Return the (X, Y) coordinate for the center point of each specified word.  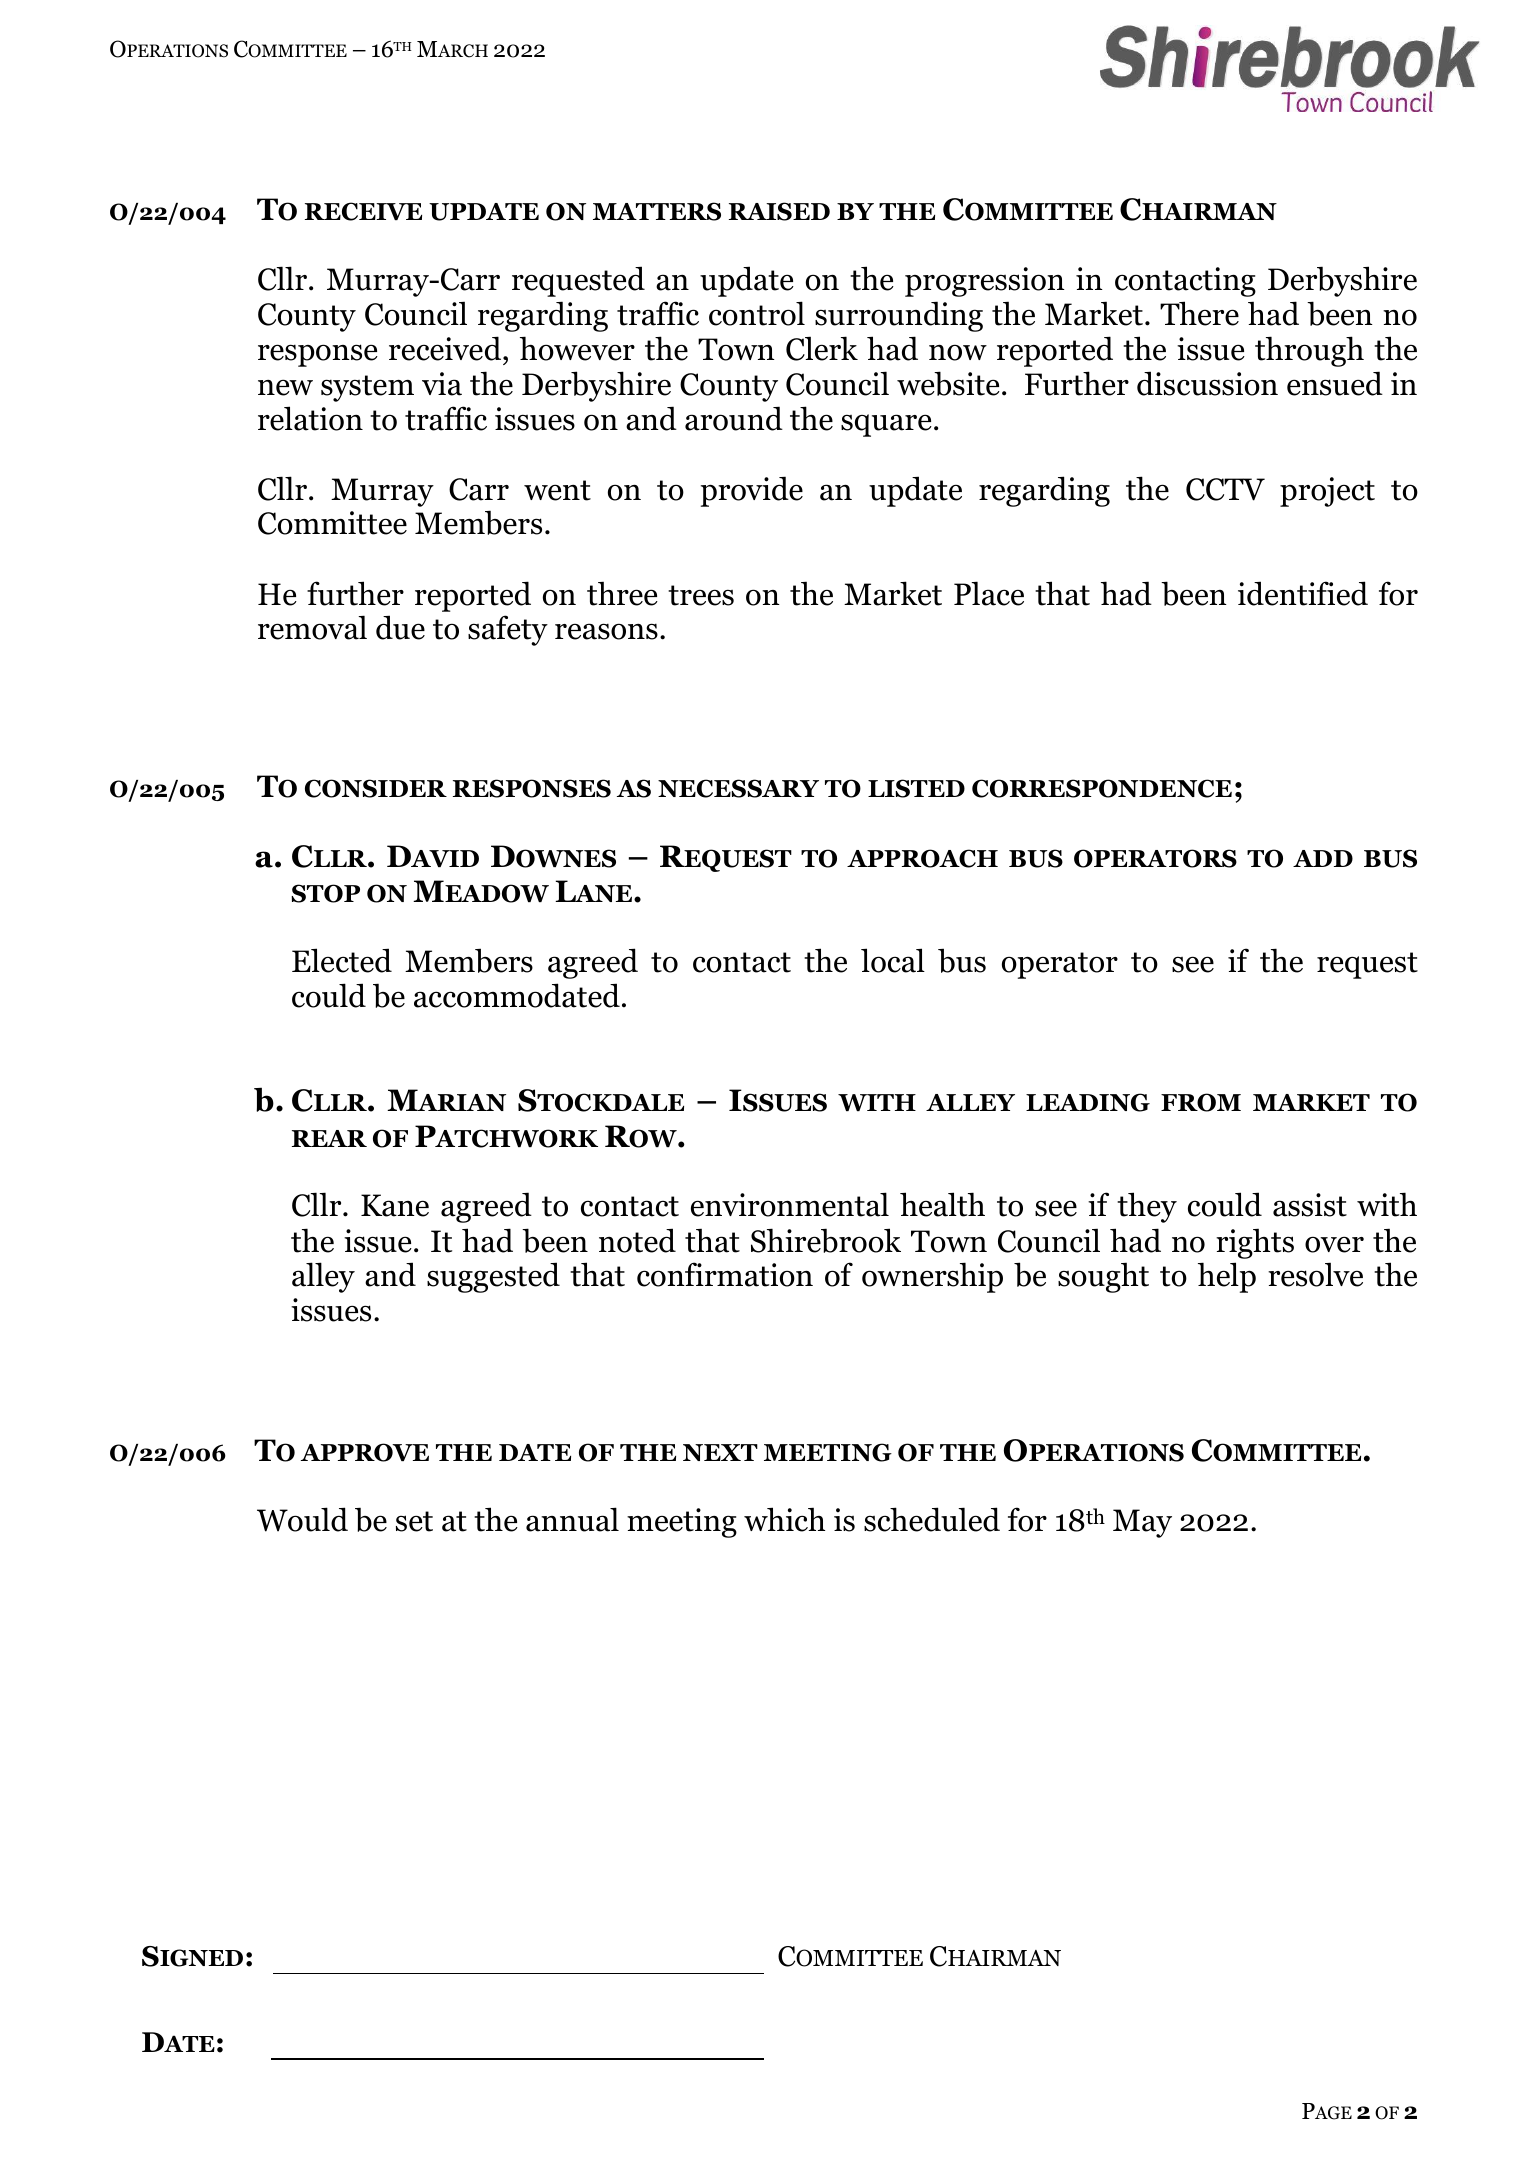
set (414, 1521)
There (1199, 313)
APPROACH (922, 858)
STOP (325, 893)
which (784, 1519)
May (1142, 1523)
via (442, 384)
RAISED (779, 211)
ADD (1323, 858)
